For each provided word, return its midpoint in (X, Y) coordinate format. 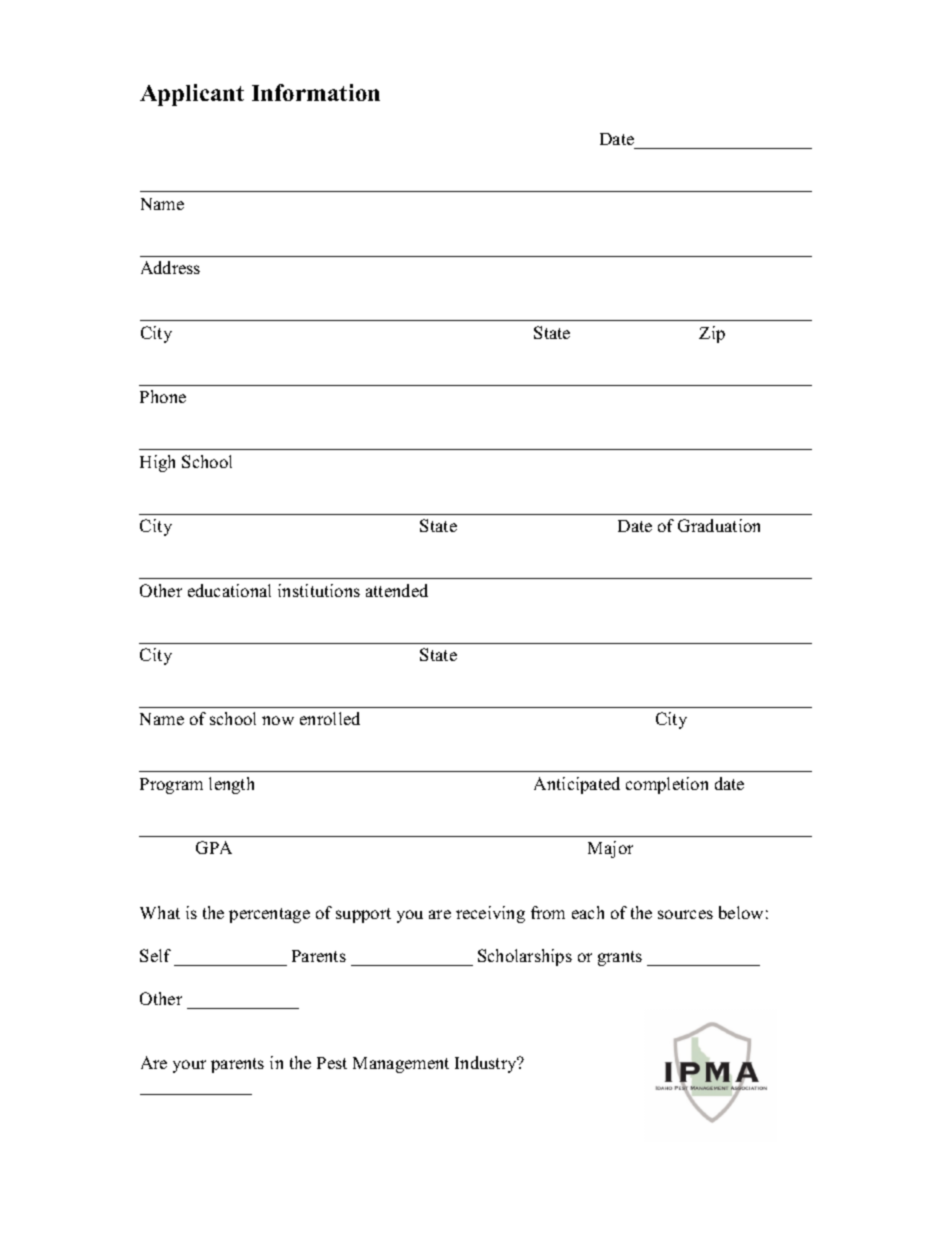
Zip (712, 334)
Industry (487, 1064)
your (189, 1066)
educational (229, 590)
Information (316, 92)
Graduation (719, 525)
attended (397, 590)
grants (620, 958)
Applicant (192, 95)
